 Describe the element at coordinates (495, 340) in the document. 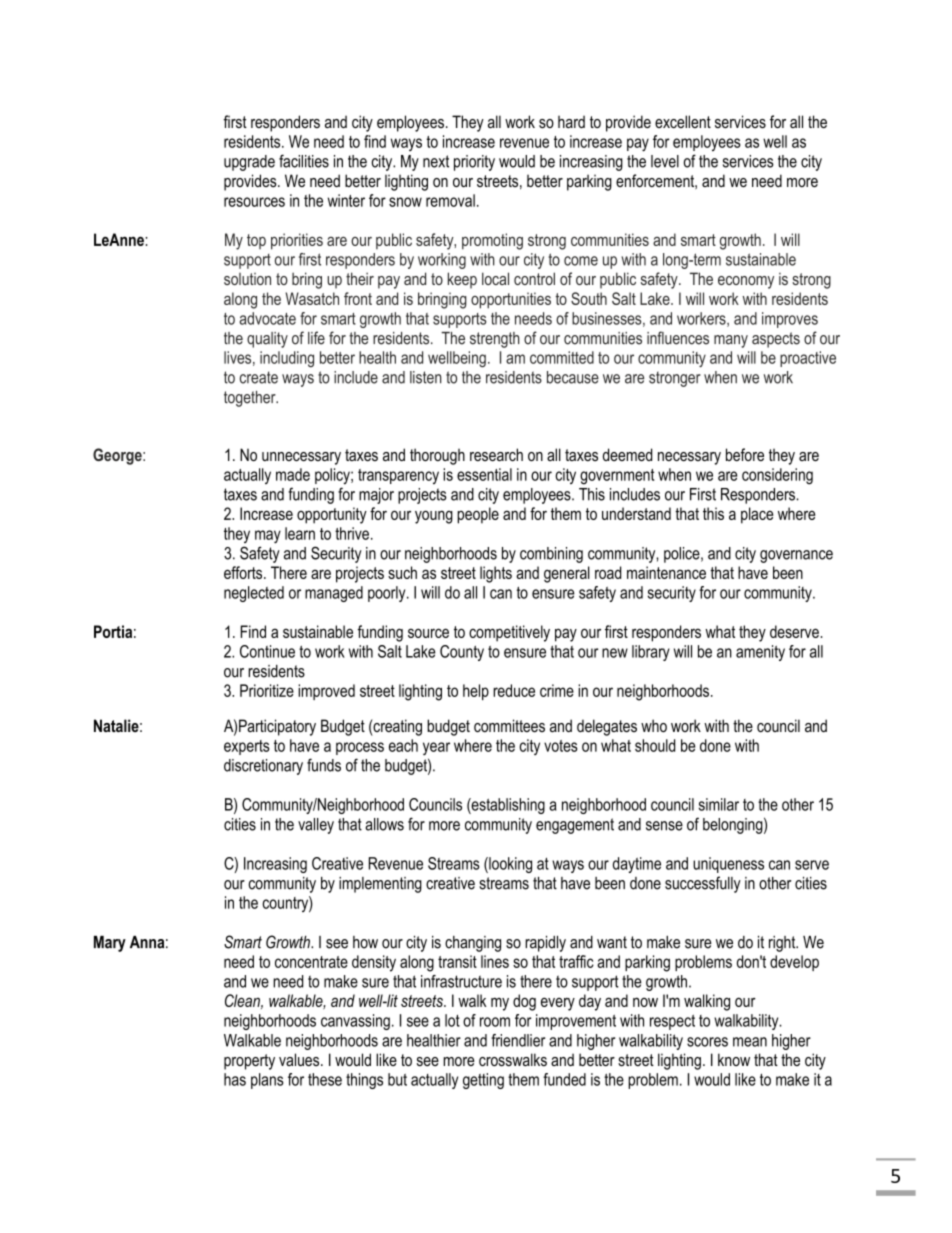

I see `strength` at that location.
